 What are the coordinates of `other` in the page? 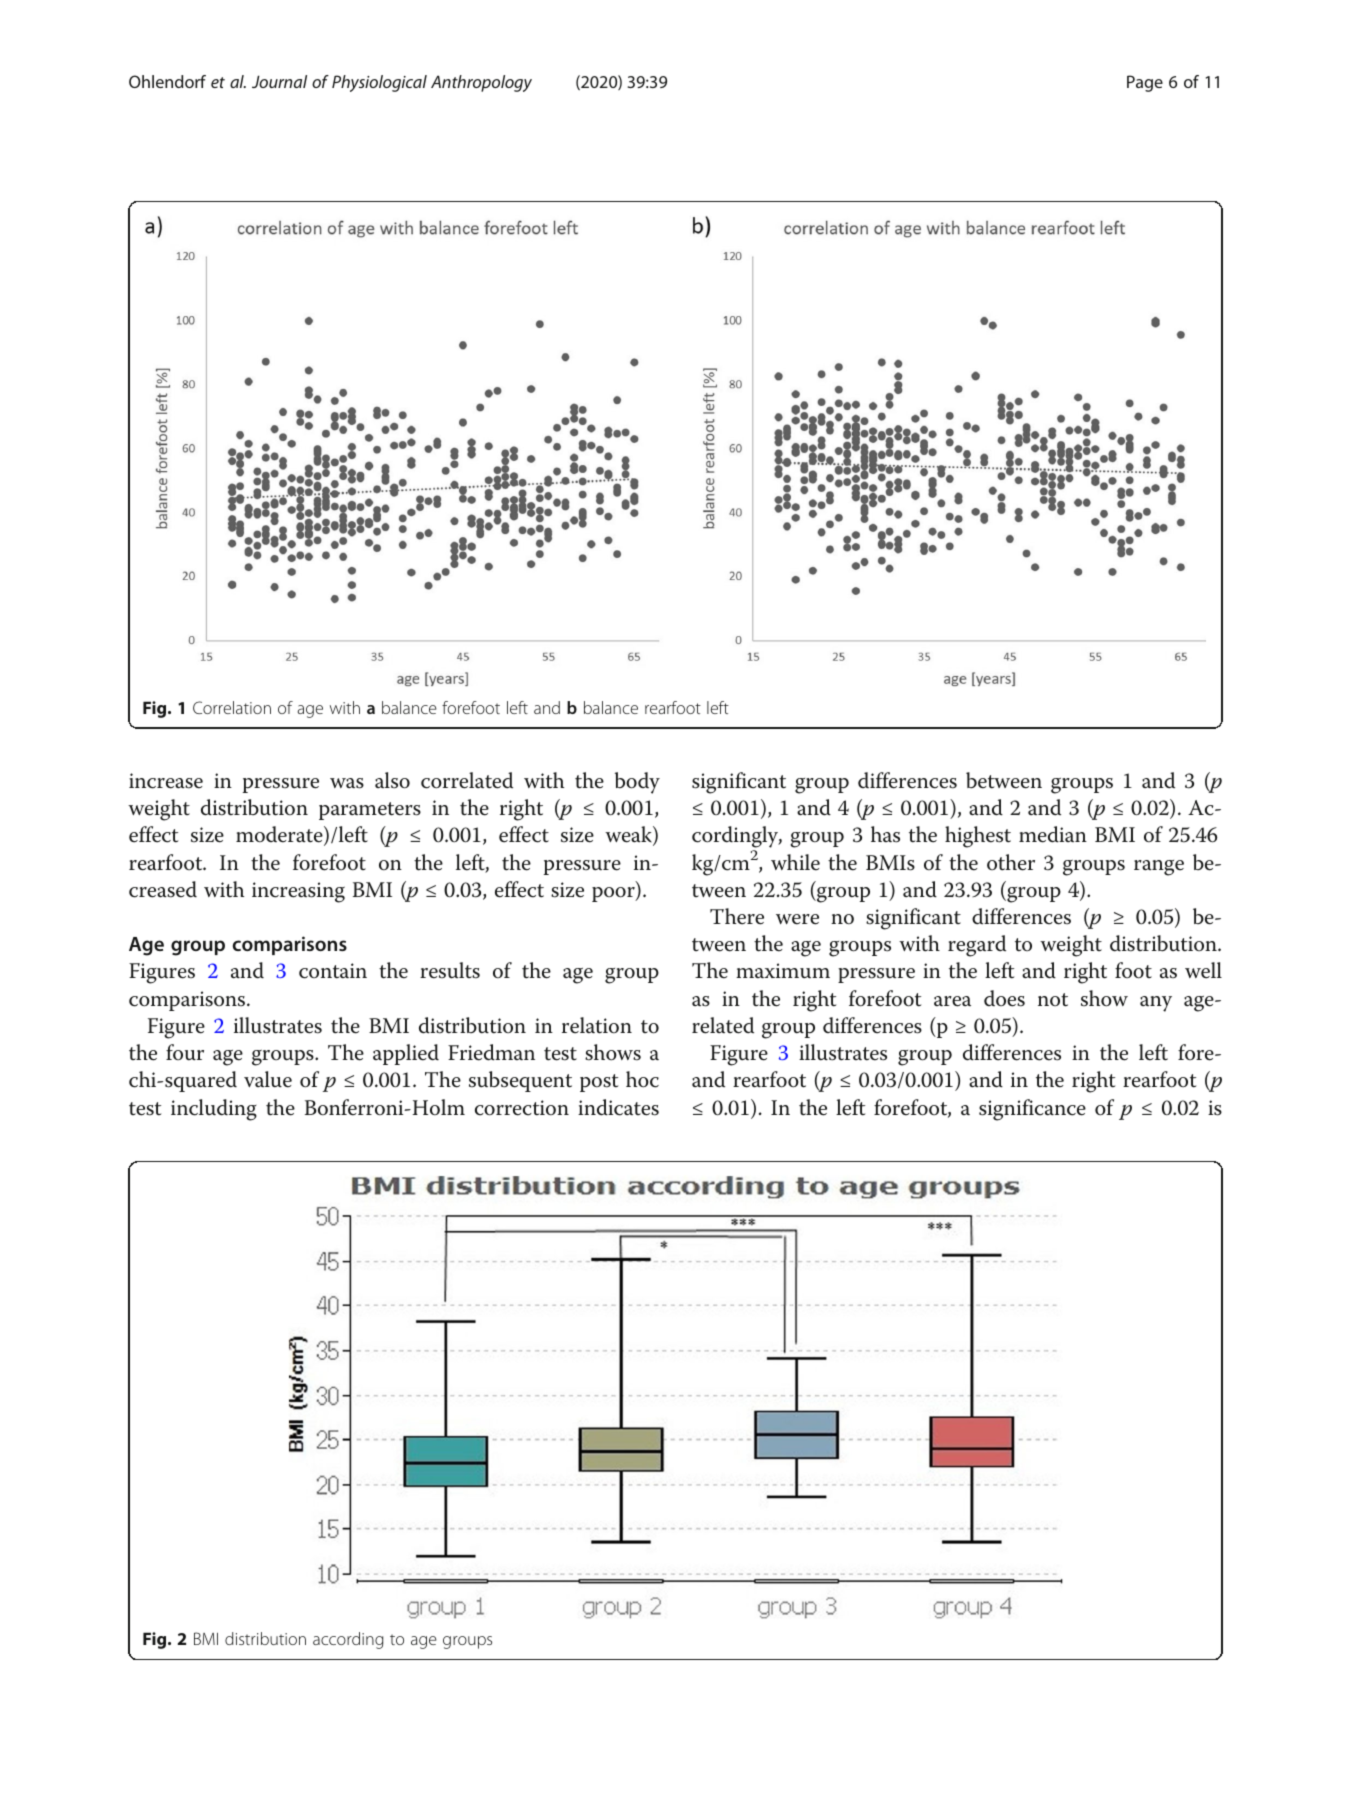 It's located at (1011, 862).
